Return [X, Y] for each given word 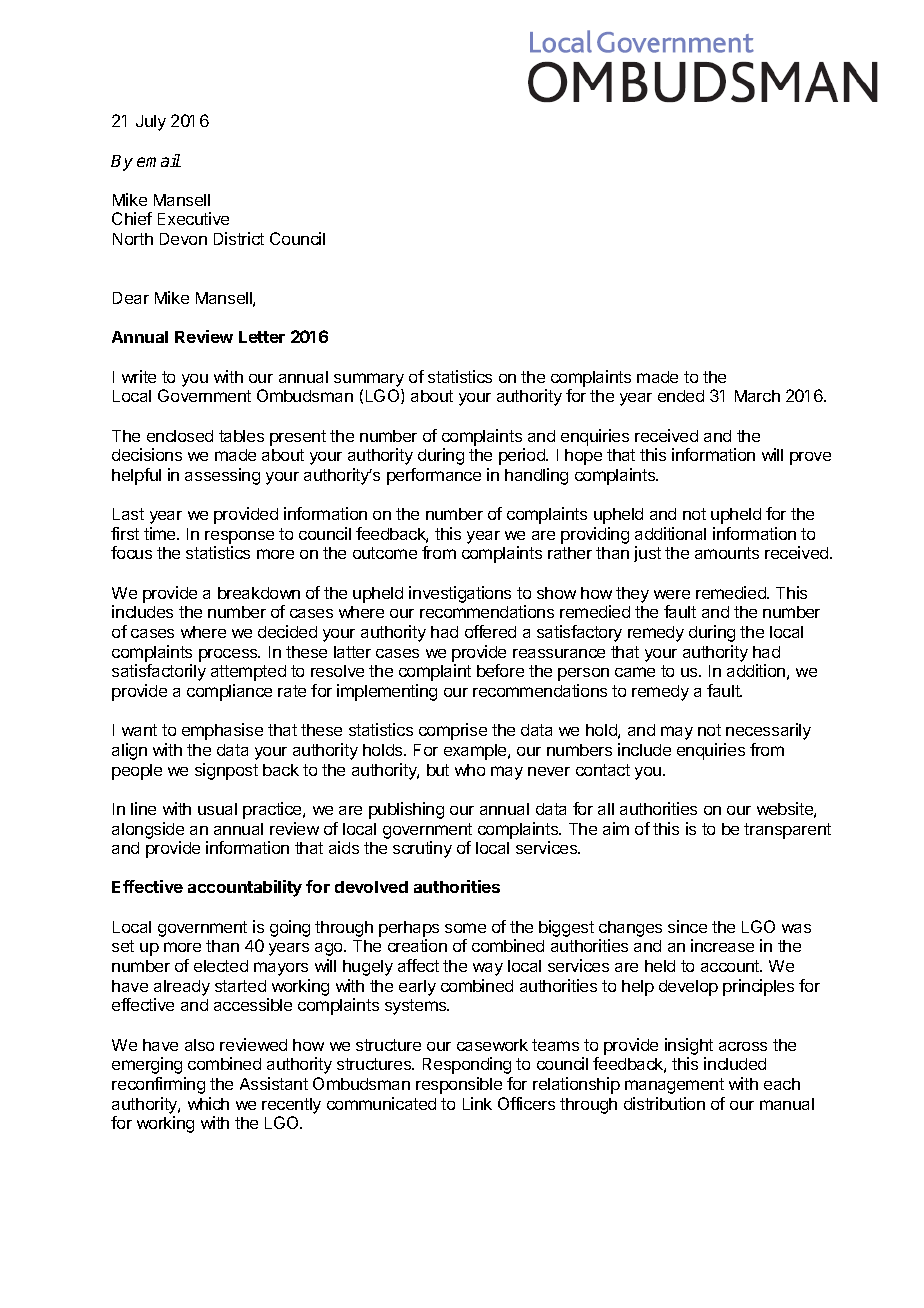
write [139, 376]
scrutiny [422, 849]
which [208, 1103]
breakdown [259, 593]
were [672, 594]
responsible [459, 1085]
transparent [787, 831]
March [757, 396]
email [159, 160]
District [239, 238]
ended [681, 396]
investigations [460, 594]
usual [217, 809]
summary [369, 380]
